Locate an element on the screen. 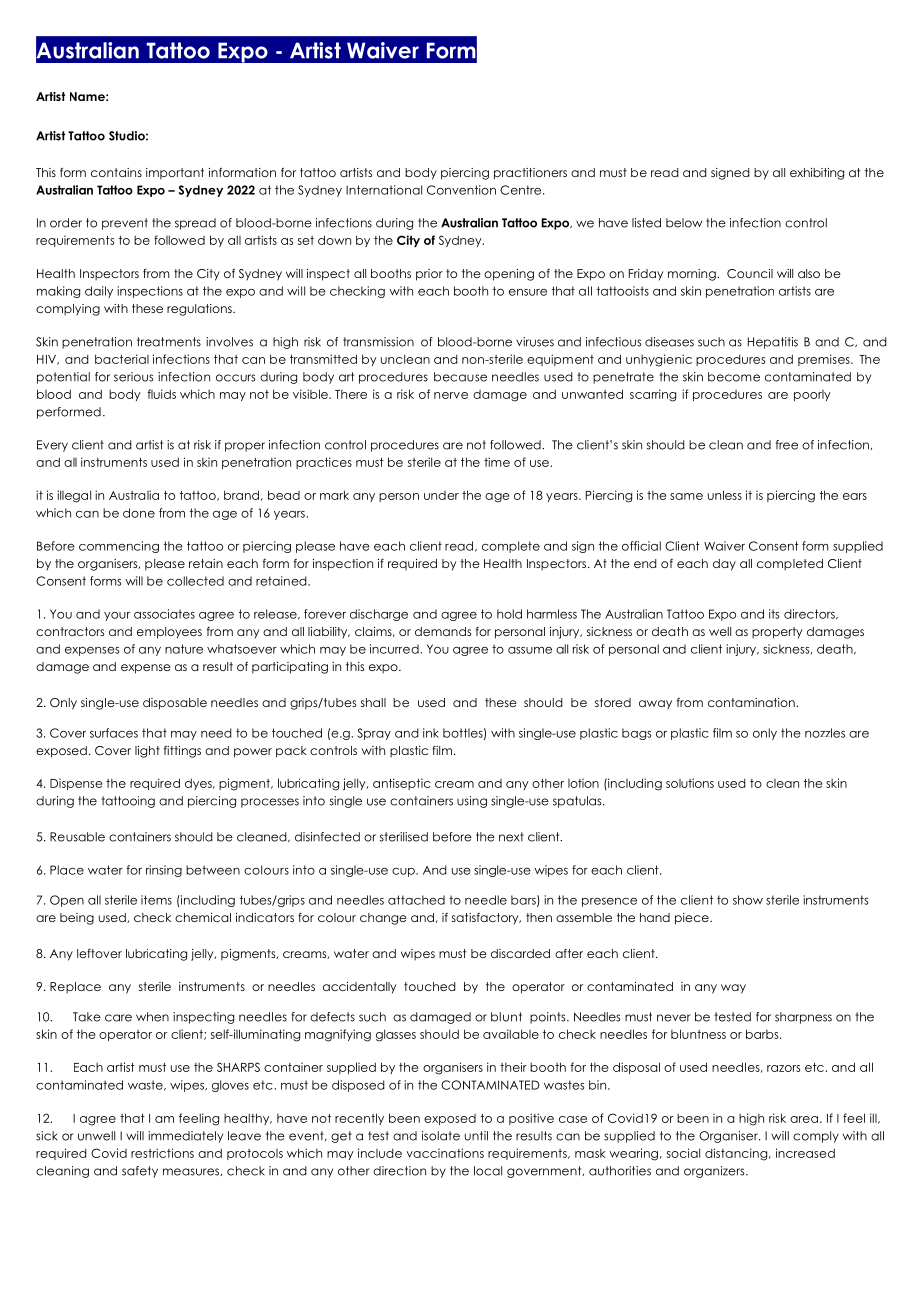 Image resolution: width=924 pixels, height=1308 pixels. isolate is located at coordinates (441, 1136).
